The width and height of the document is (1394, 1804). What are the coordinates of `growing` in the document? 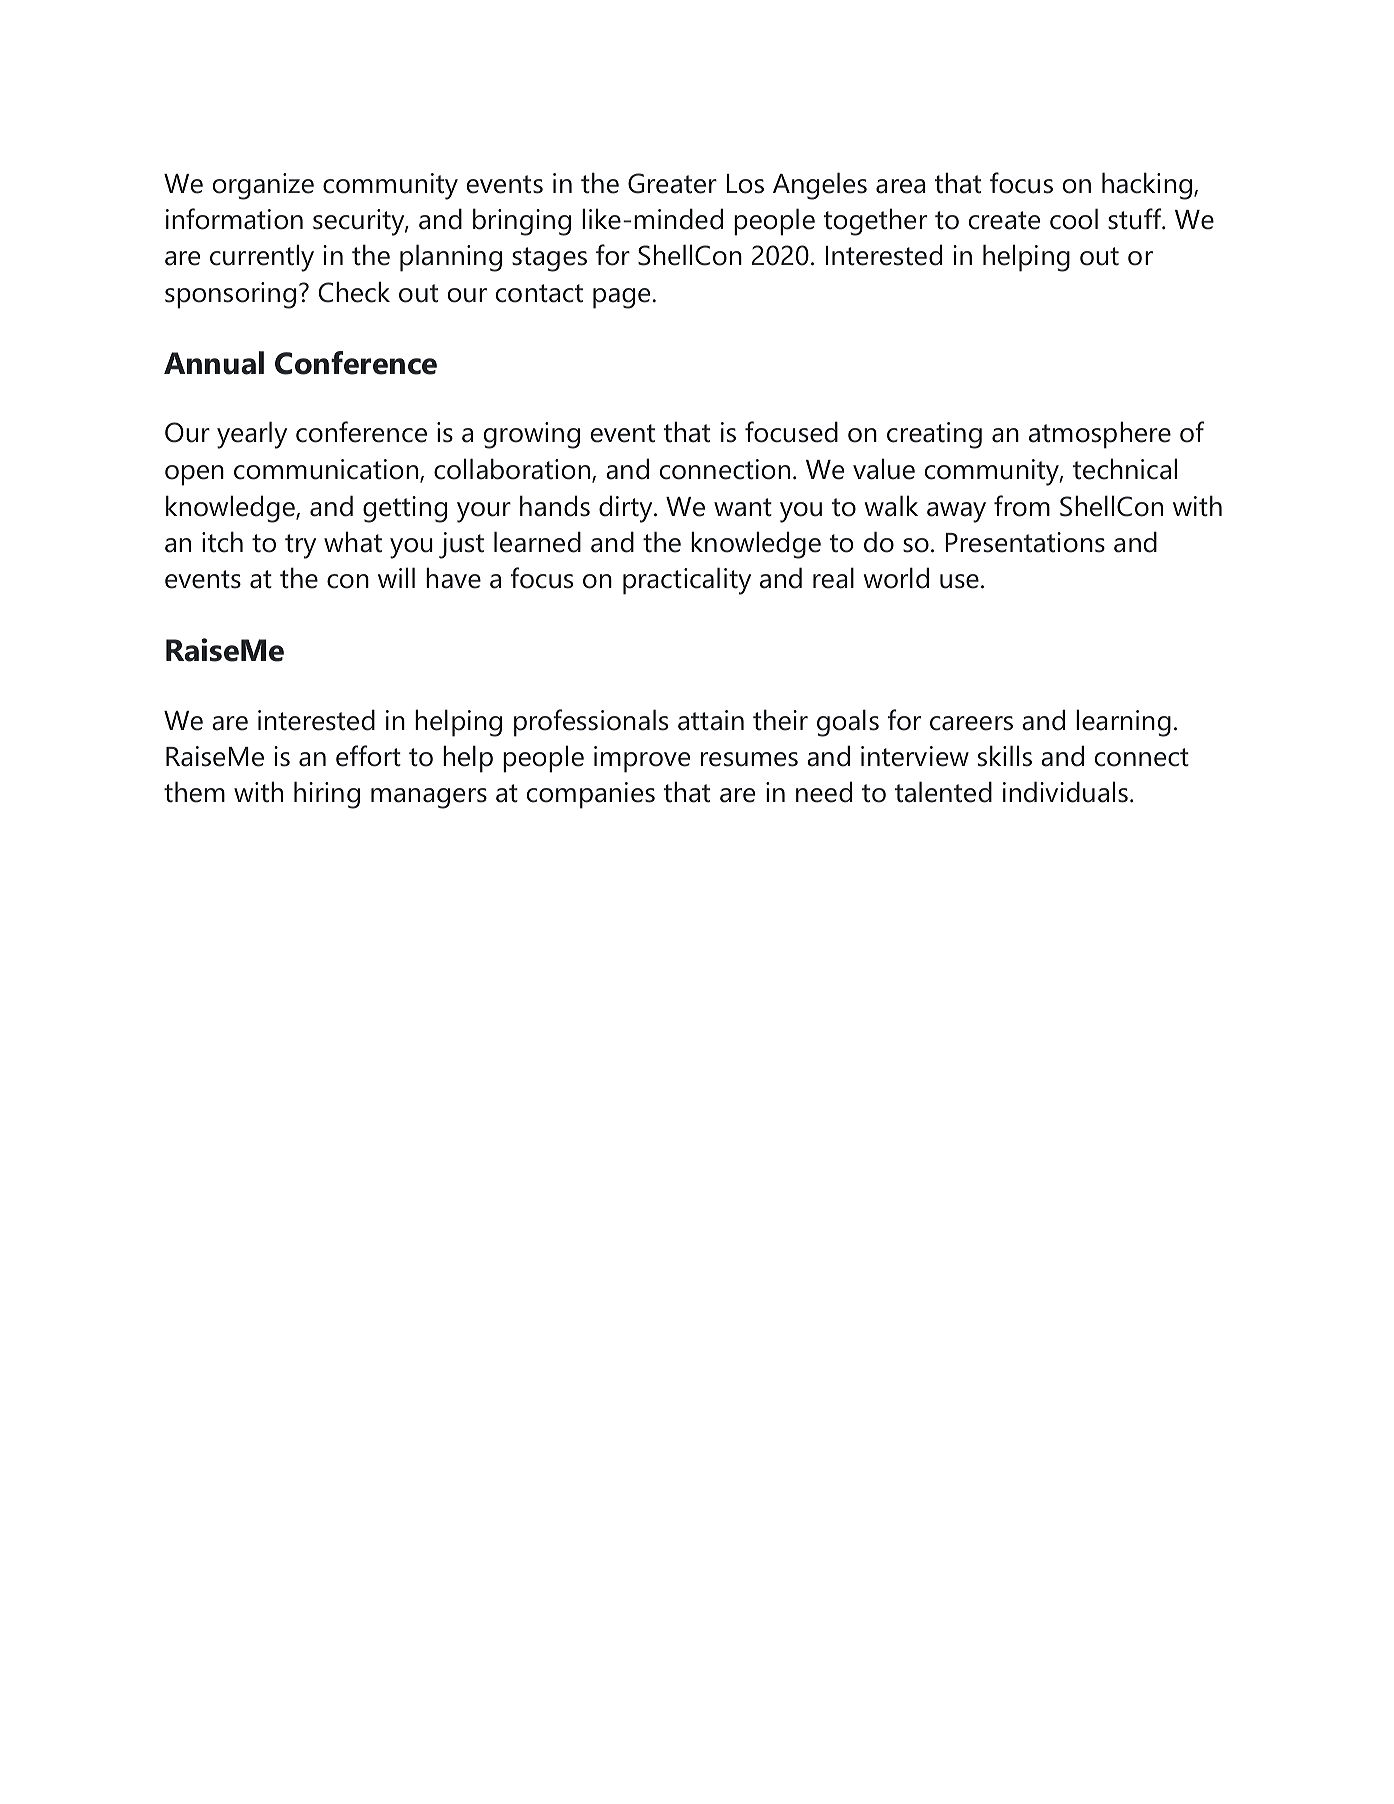 It's located at (532, 435).
